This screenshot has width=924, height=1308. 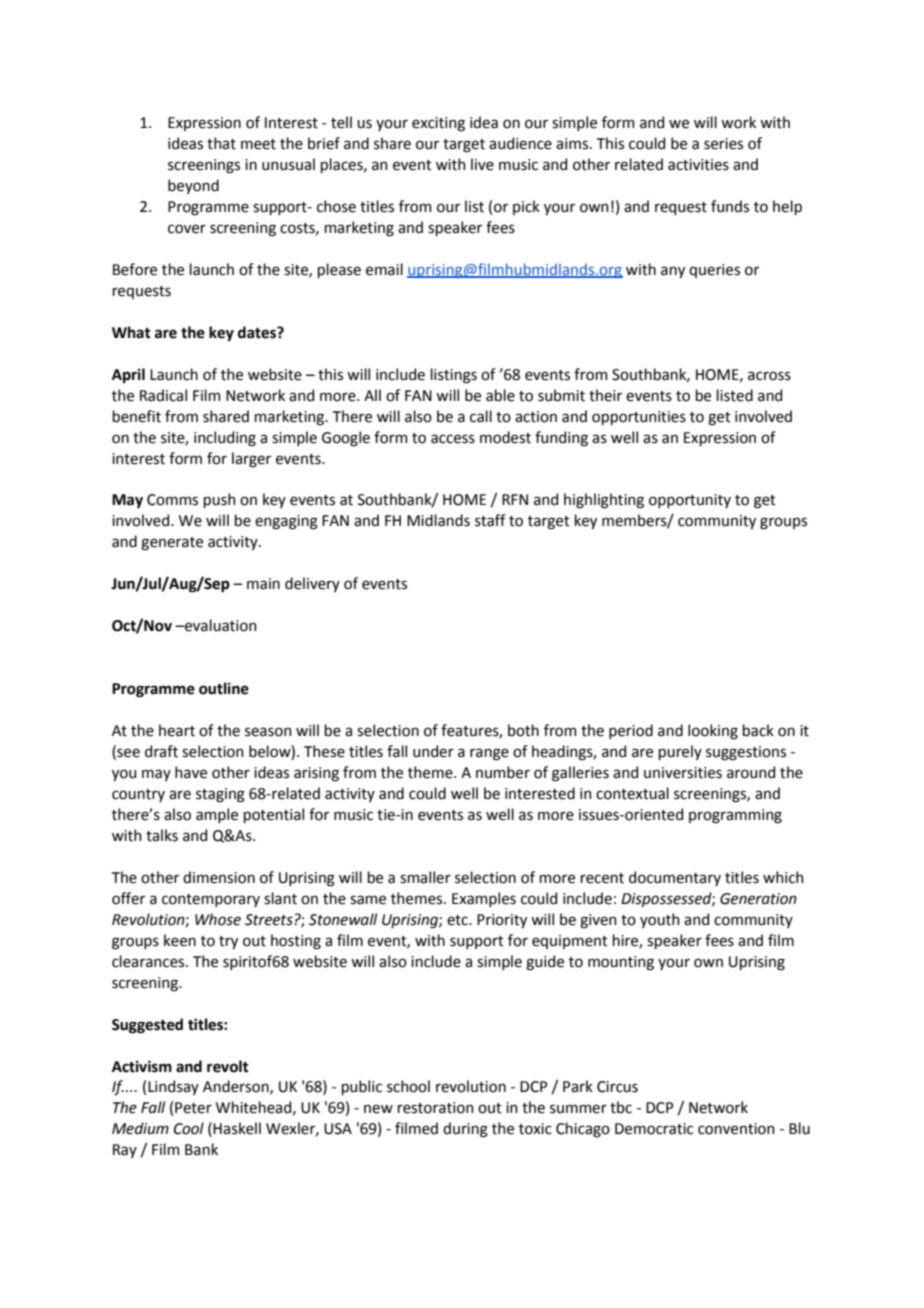 What do you see at coordinates (465, 1130) in the screenshot?
I see `during` at bounding box center [465, 1130].
